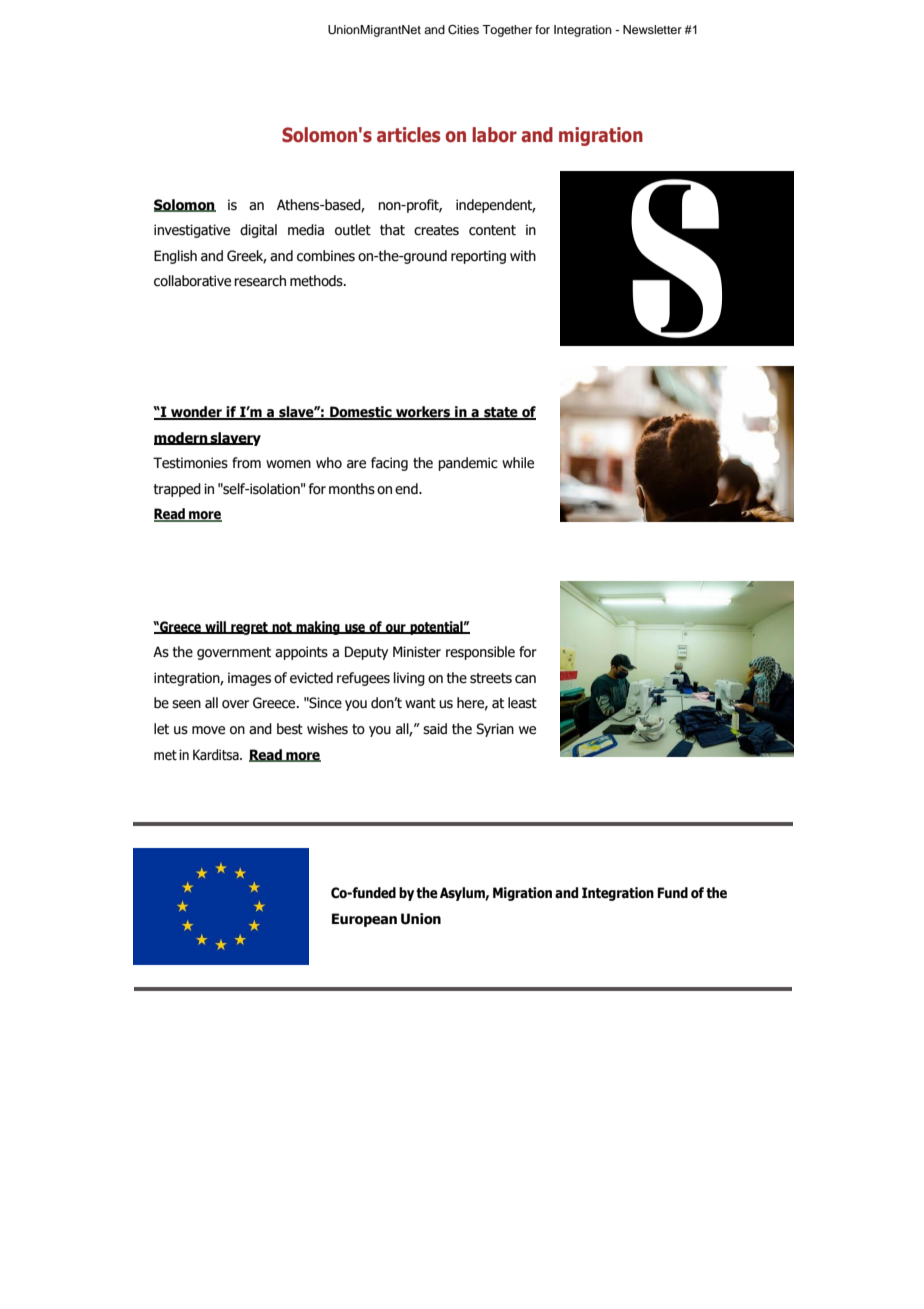 The height and width of the screenshot is (1309, 924). What do you see at coordinates (463, 30) in the screenshot?
I see `Cities` at bounding box center [463, 30].
